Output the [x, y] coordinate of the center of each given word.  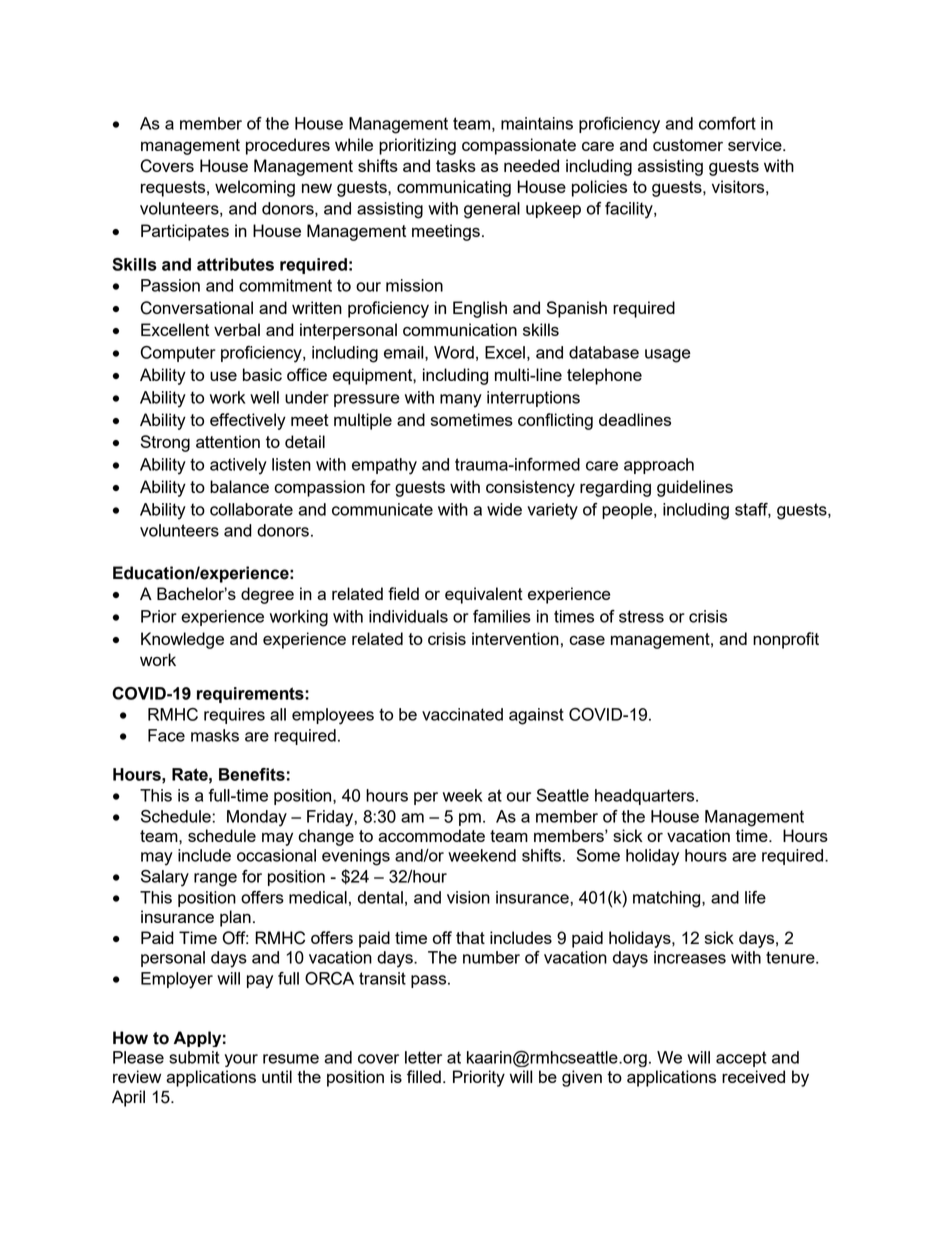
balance [239, 486]
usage [668, 356]
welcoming [255, 188]
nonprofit [786, 640]
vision [468, 897]
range [215, 880]
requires [234, 716]
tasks [456, 165]
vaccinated [462, 714]
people [628, 511]
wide [504, 509]
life [755, 897]
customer [688, 145]
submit [194, 1057]
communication [460, 329]
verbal [237, 329]
